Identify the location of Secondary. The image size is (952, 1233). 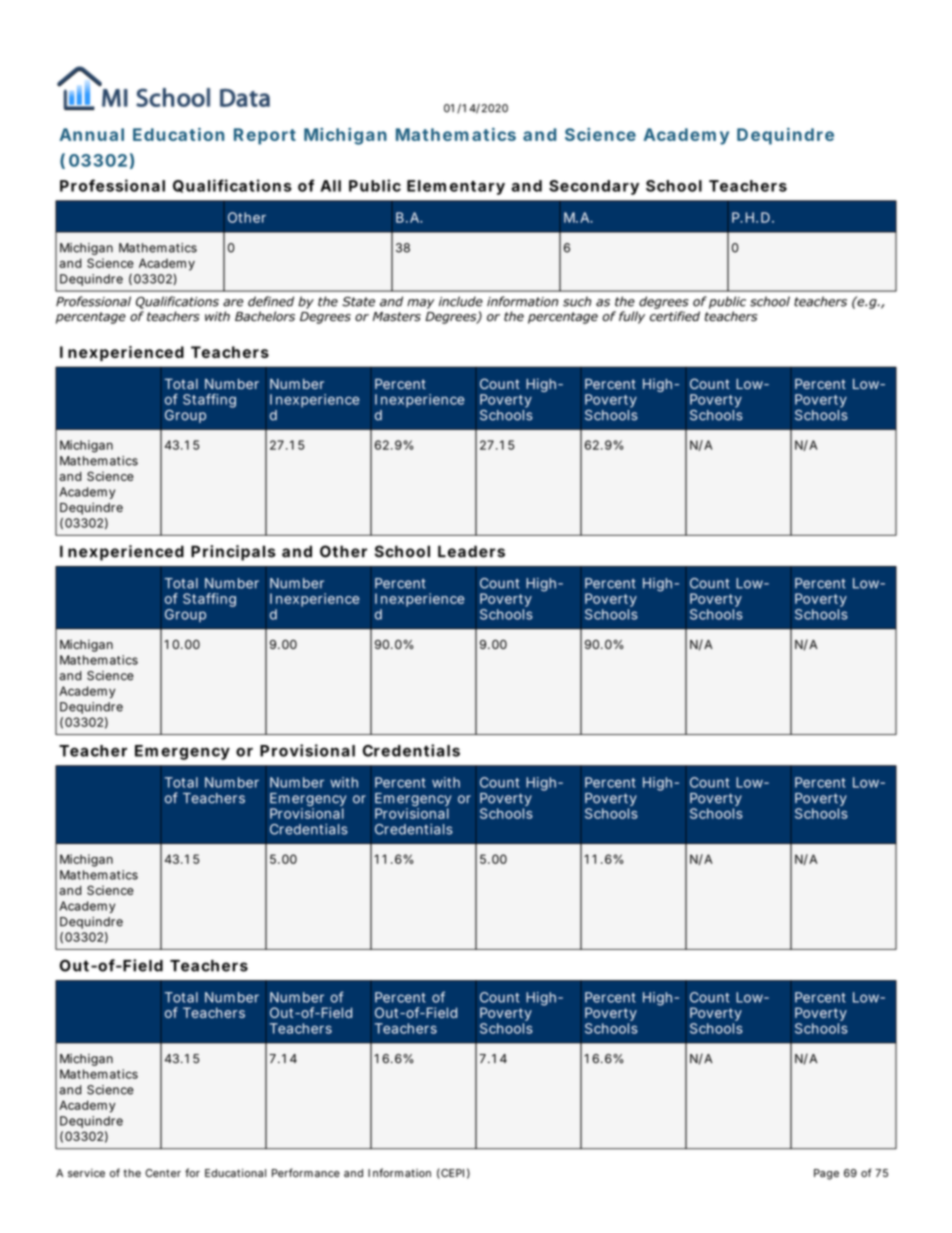
(594, 187).
